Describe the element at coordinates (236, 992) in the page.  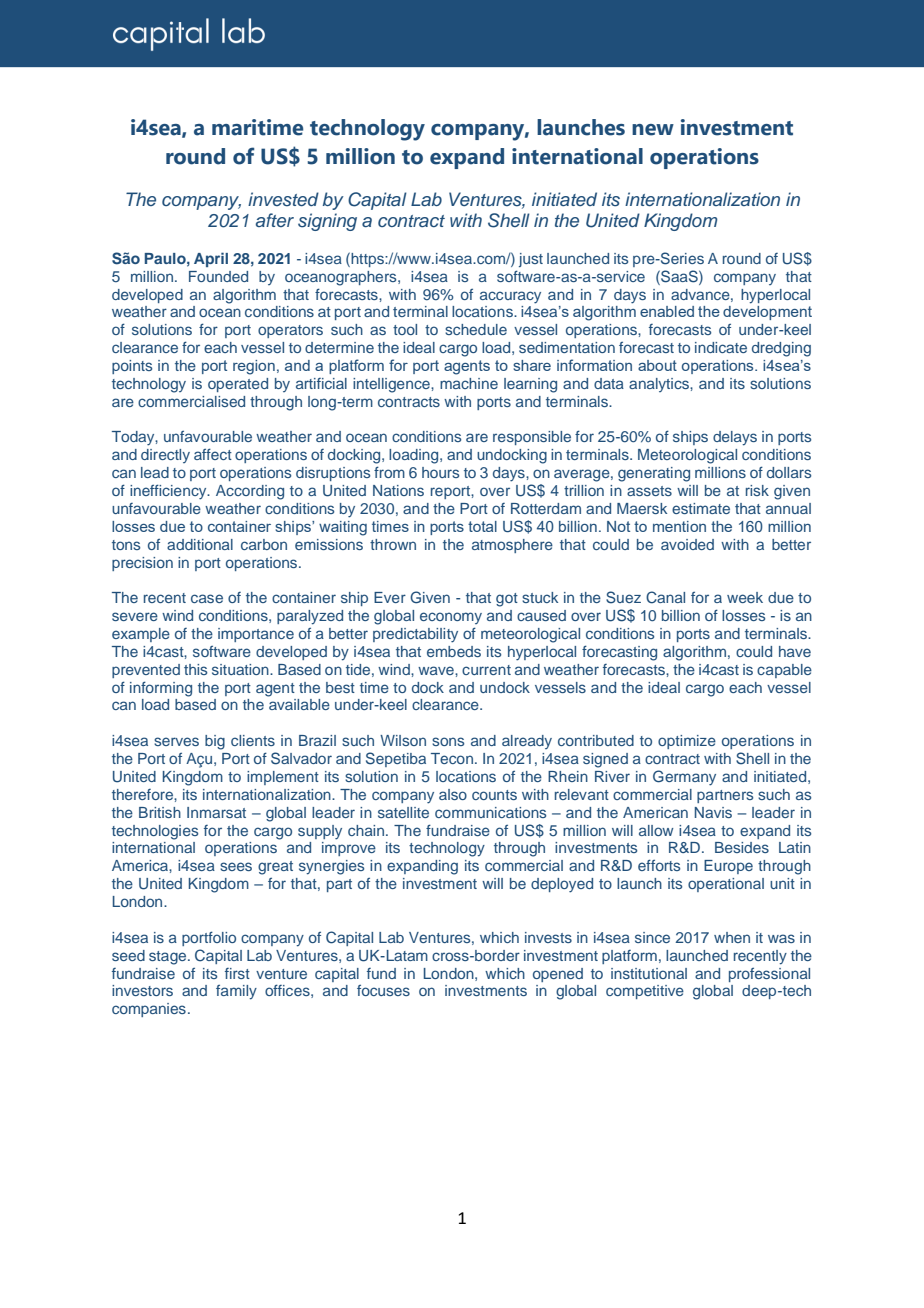
I see `family` at that location.
